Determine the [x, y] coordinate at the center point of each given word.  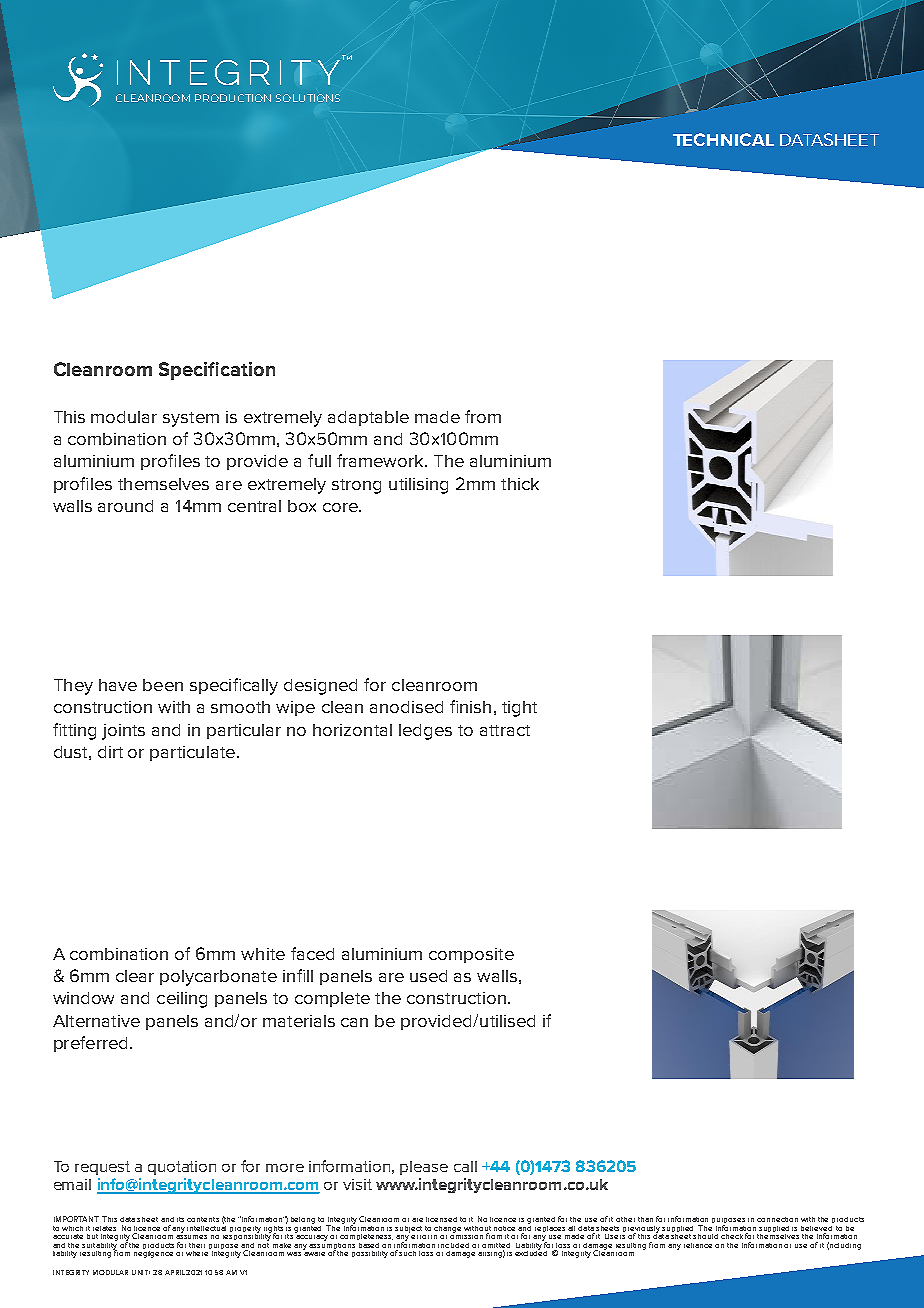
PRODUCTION [233, 98]
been [163, 685]
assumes [191, 1237]
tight [519, 709]
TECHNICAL [723, 139]
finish [470, 706]
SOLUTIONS [308, 98]
